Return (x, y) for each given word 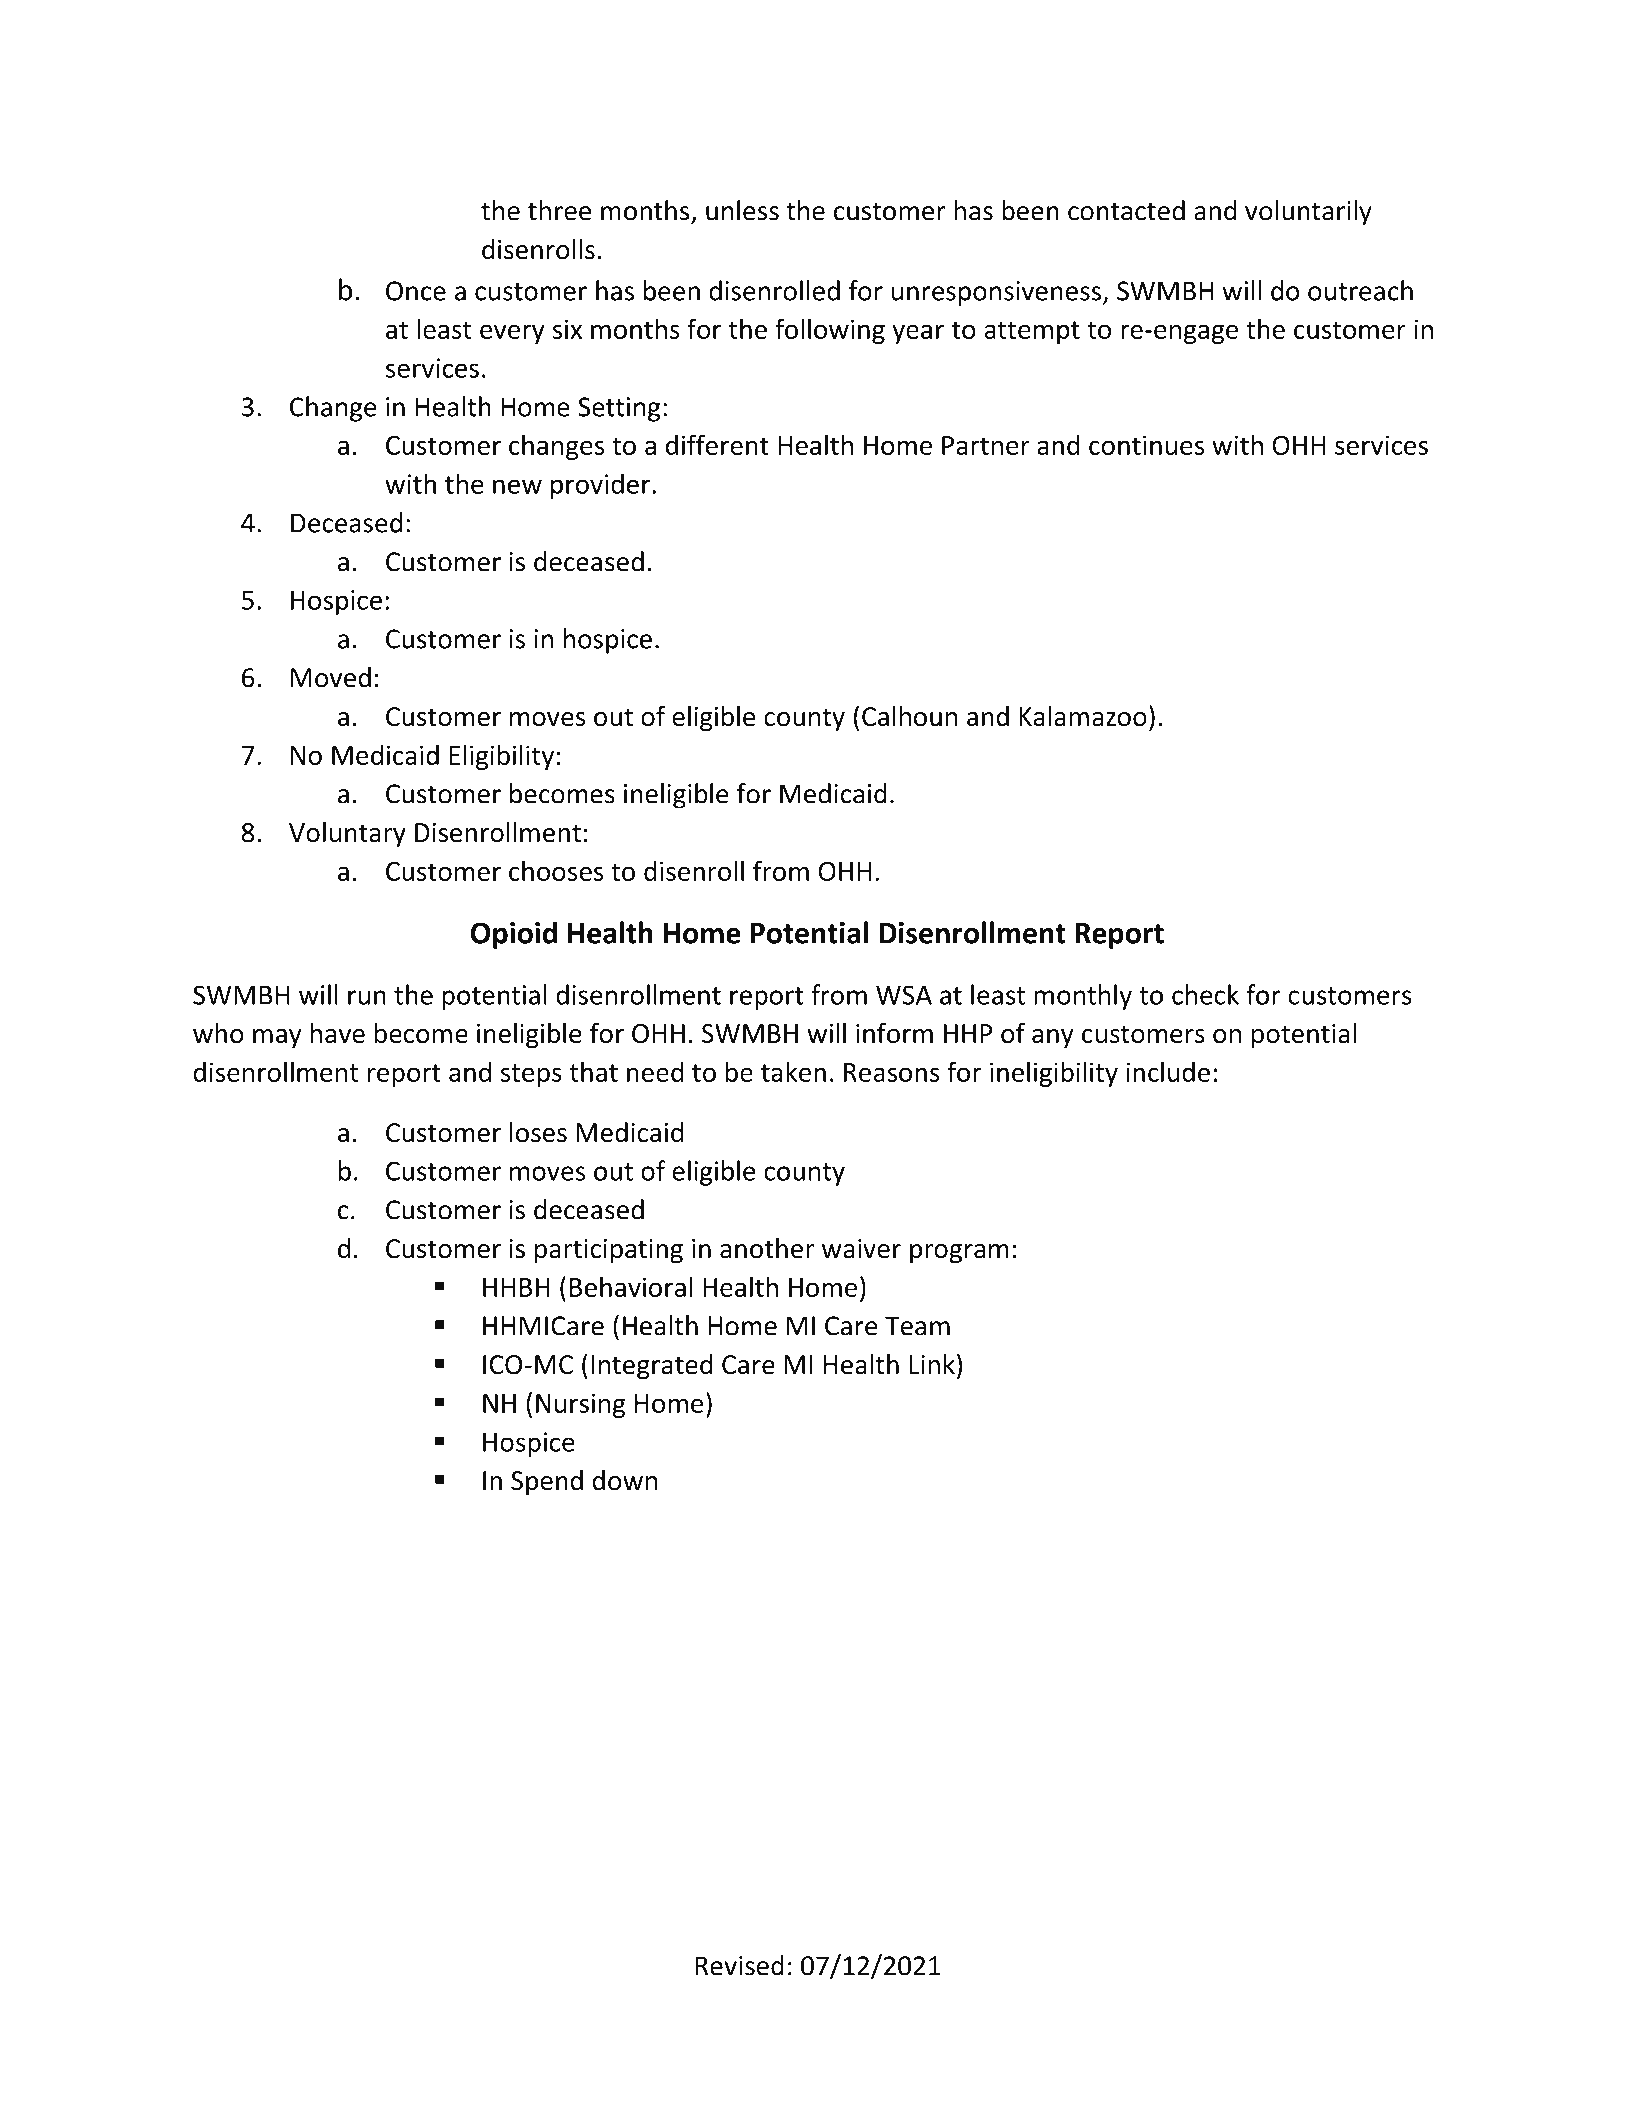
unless (742, 210)
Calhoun (909, 716)
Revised (739, 1965)
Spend (547, 1483)
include (1168, 1071)
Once (416, 291)
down (625, 1480)
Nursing (580, 1405)
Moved (331, 677)
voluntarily (1308, 213)
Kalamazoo (1083, 716)
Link (932, 1364)
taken (793, 1071)
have (338, 1033)
